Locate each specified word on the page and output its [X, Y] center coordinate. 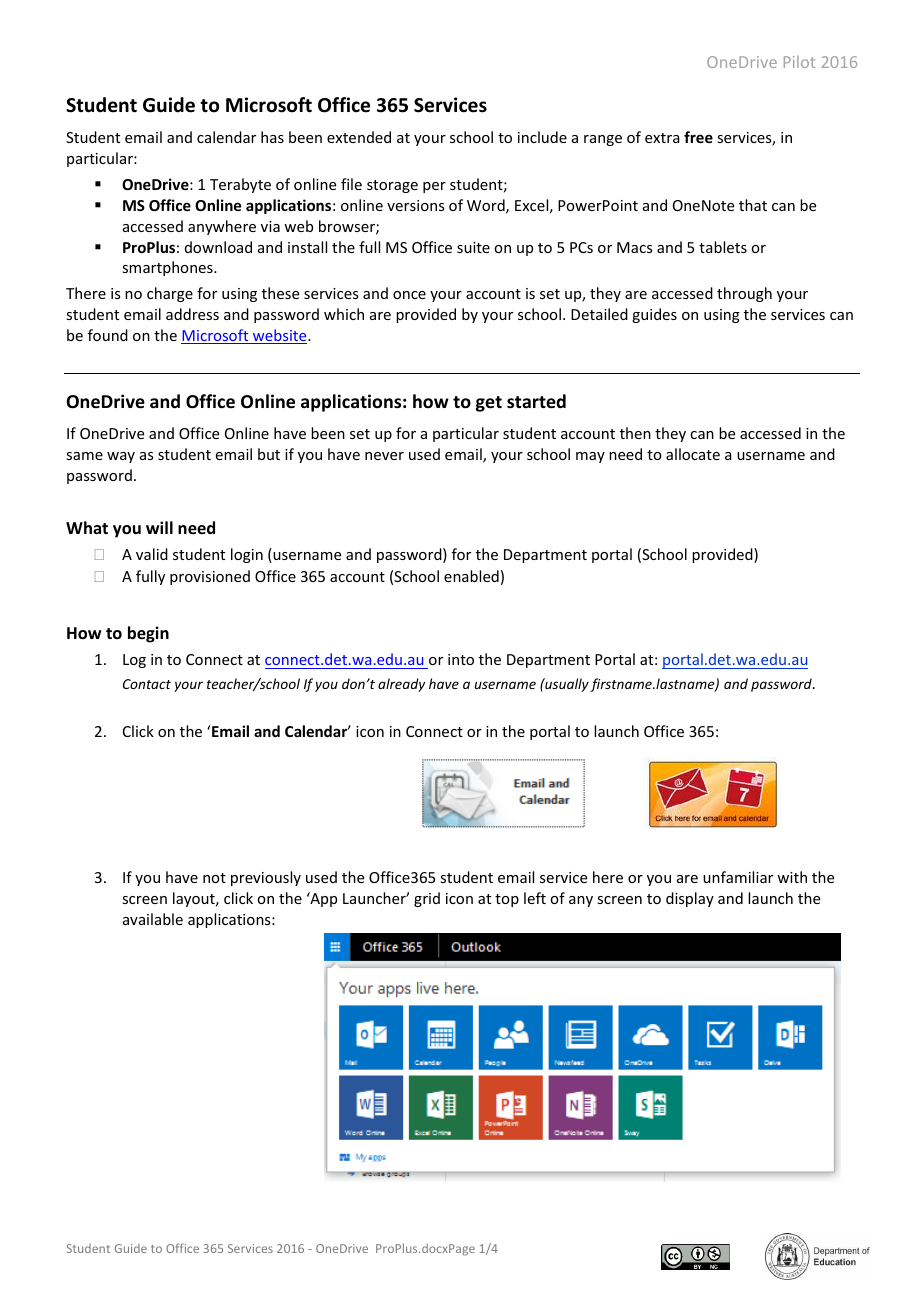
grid [427, 899]
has [272, 137]
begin [148, 634]
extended [359, 137]
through [744, 294]
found [108, 335]
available [153, 919]
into [461, 659]
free [698, 137]
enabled [471, 576]
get [489, 404]
